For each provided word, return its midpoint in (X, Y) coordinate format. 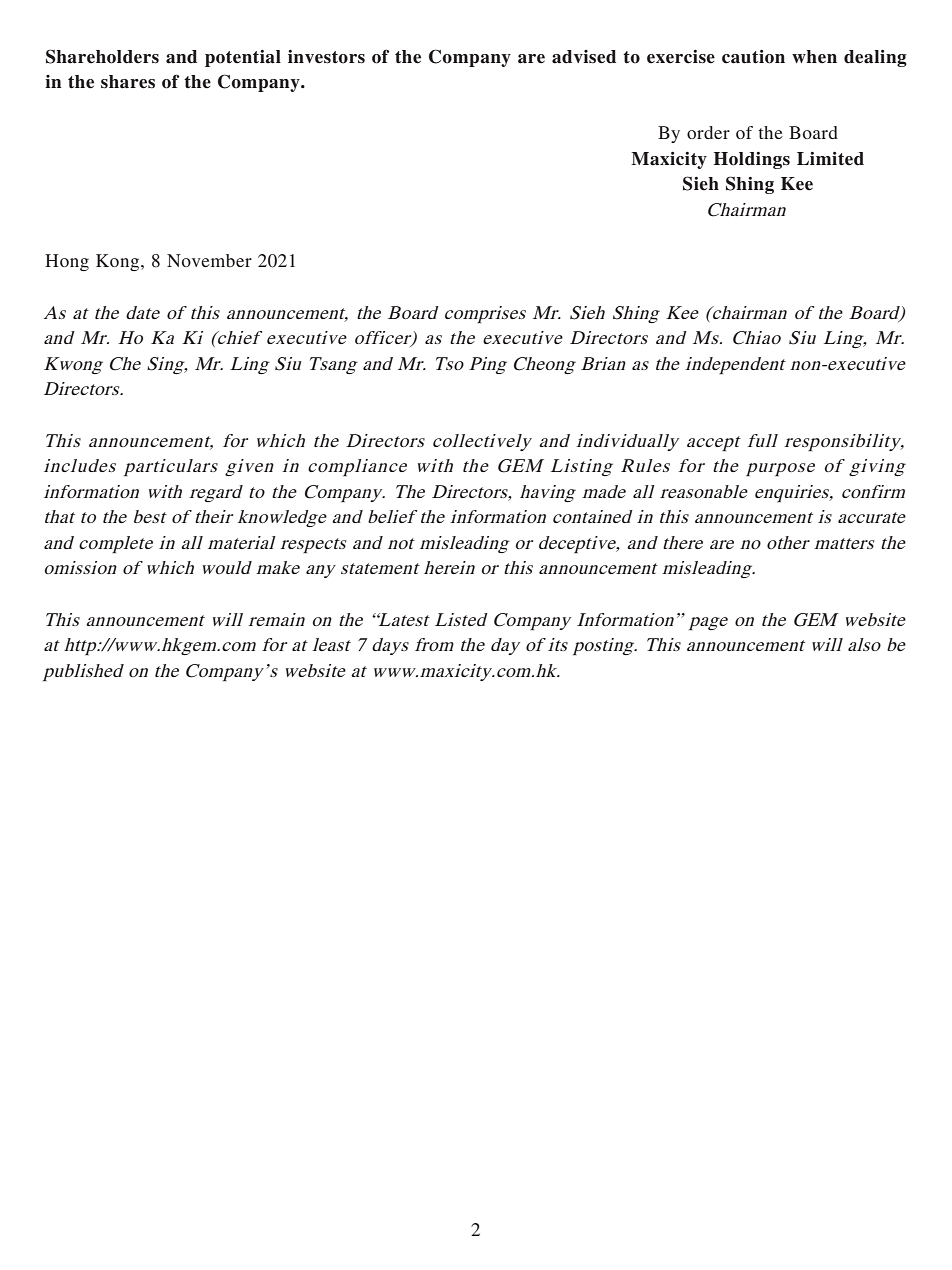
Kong (119, 262)
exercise (681, 57)
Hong (67, 262)
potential (243, 58)
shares (128, 82)
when (814, 57)
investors (326, 57)
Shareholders (102, 56)
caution (753, 57)
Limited (830, 159)
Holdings (752, 160)
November (209, 260)
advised (584, 57)
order (708, 132)
